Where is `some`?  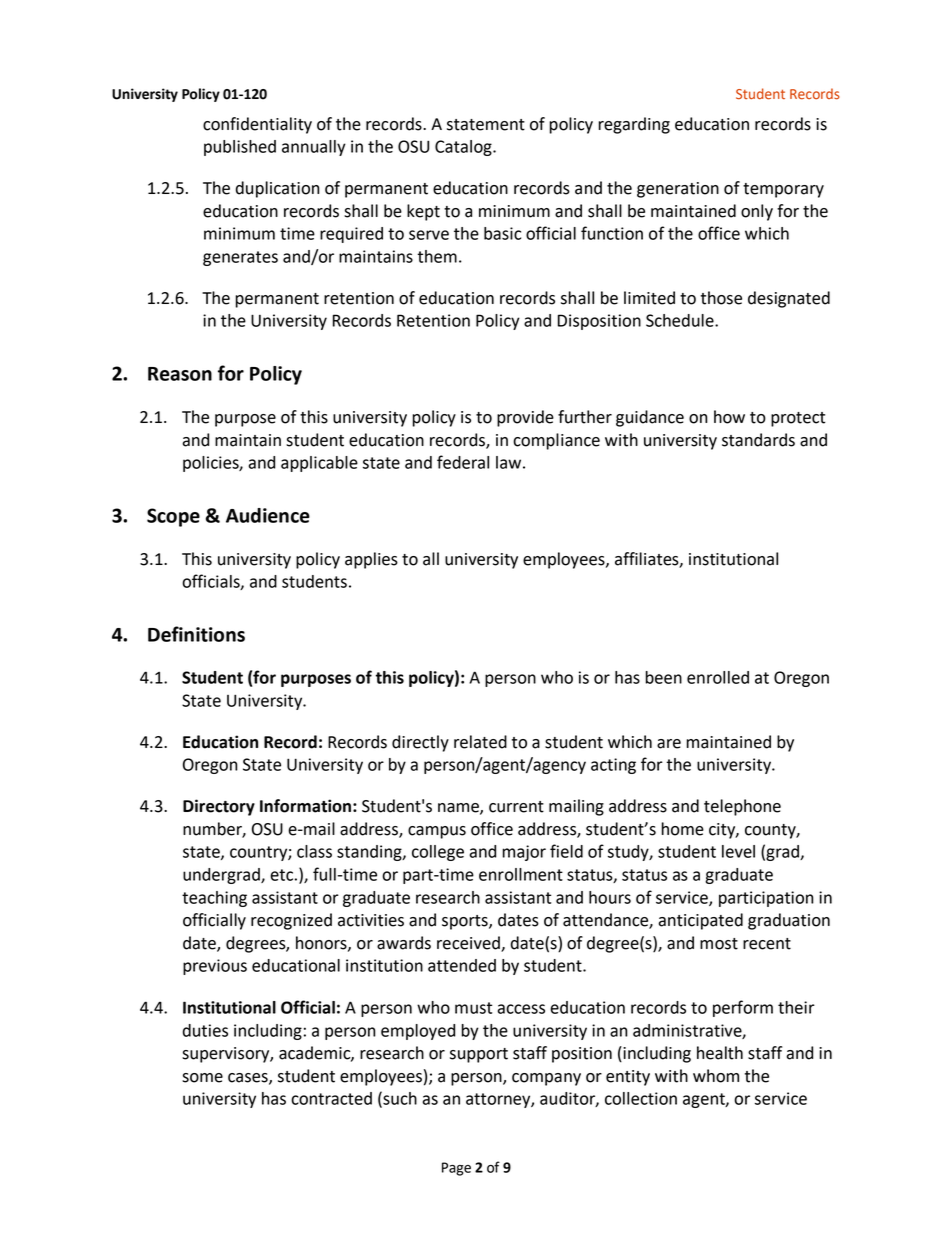 some is located at coordinates (202, 1078).
